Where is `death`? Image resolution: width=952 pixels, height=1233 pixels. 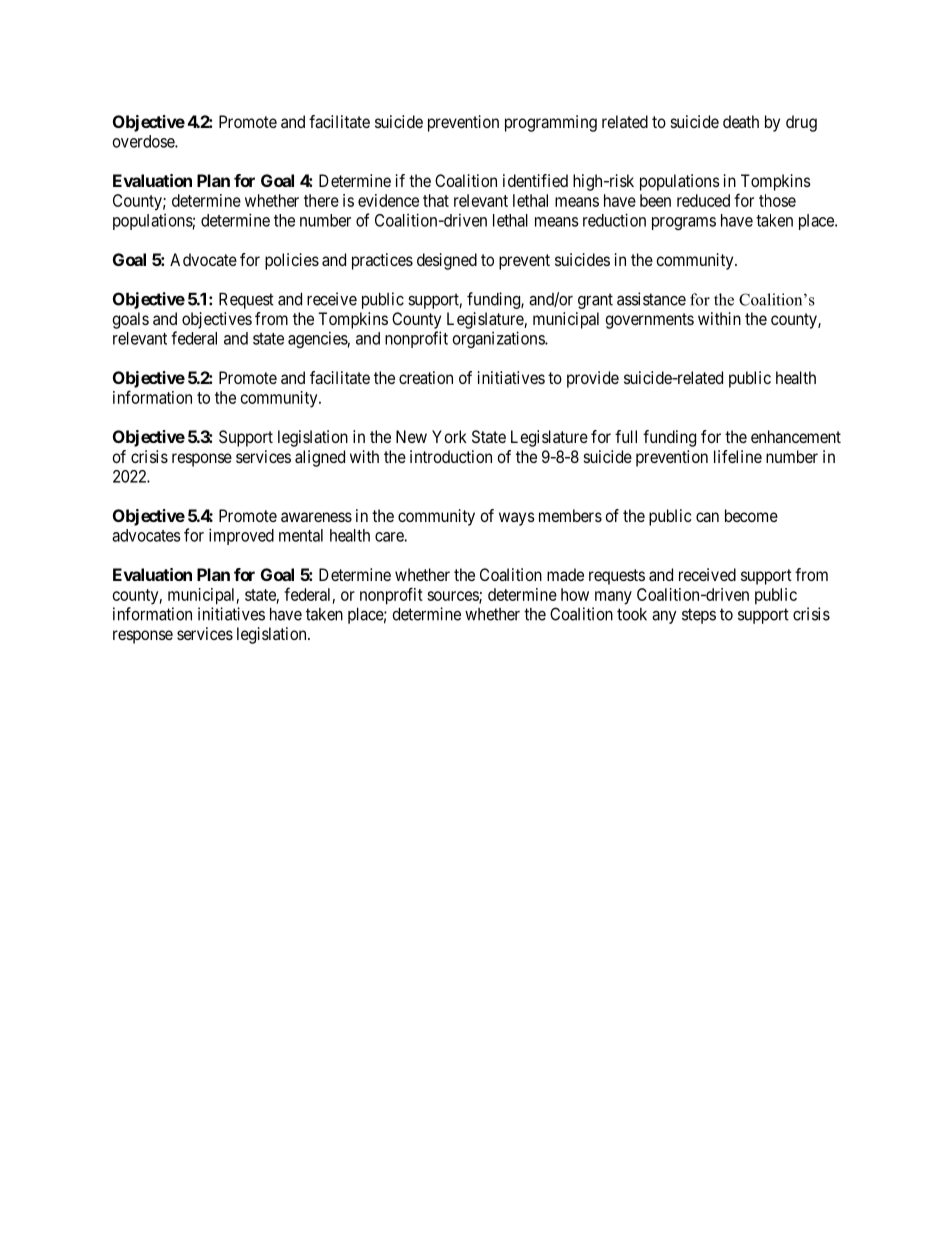
death is located at coordinates (741, 121).
